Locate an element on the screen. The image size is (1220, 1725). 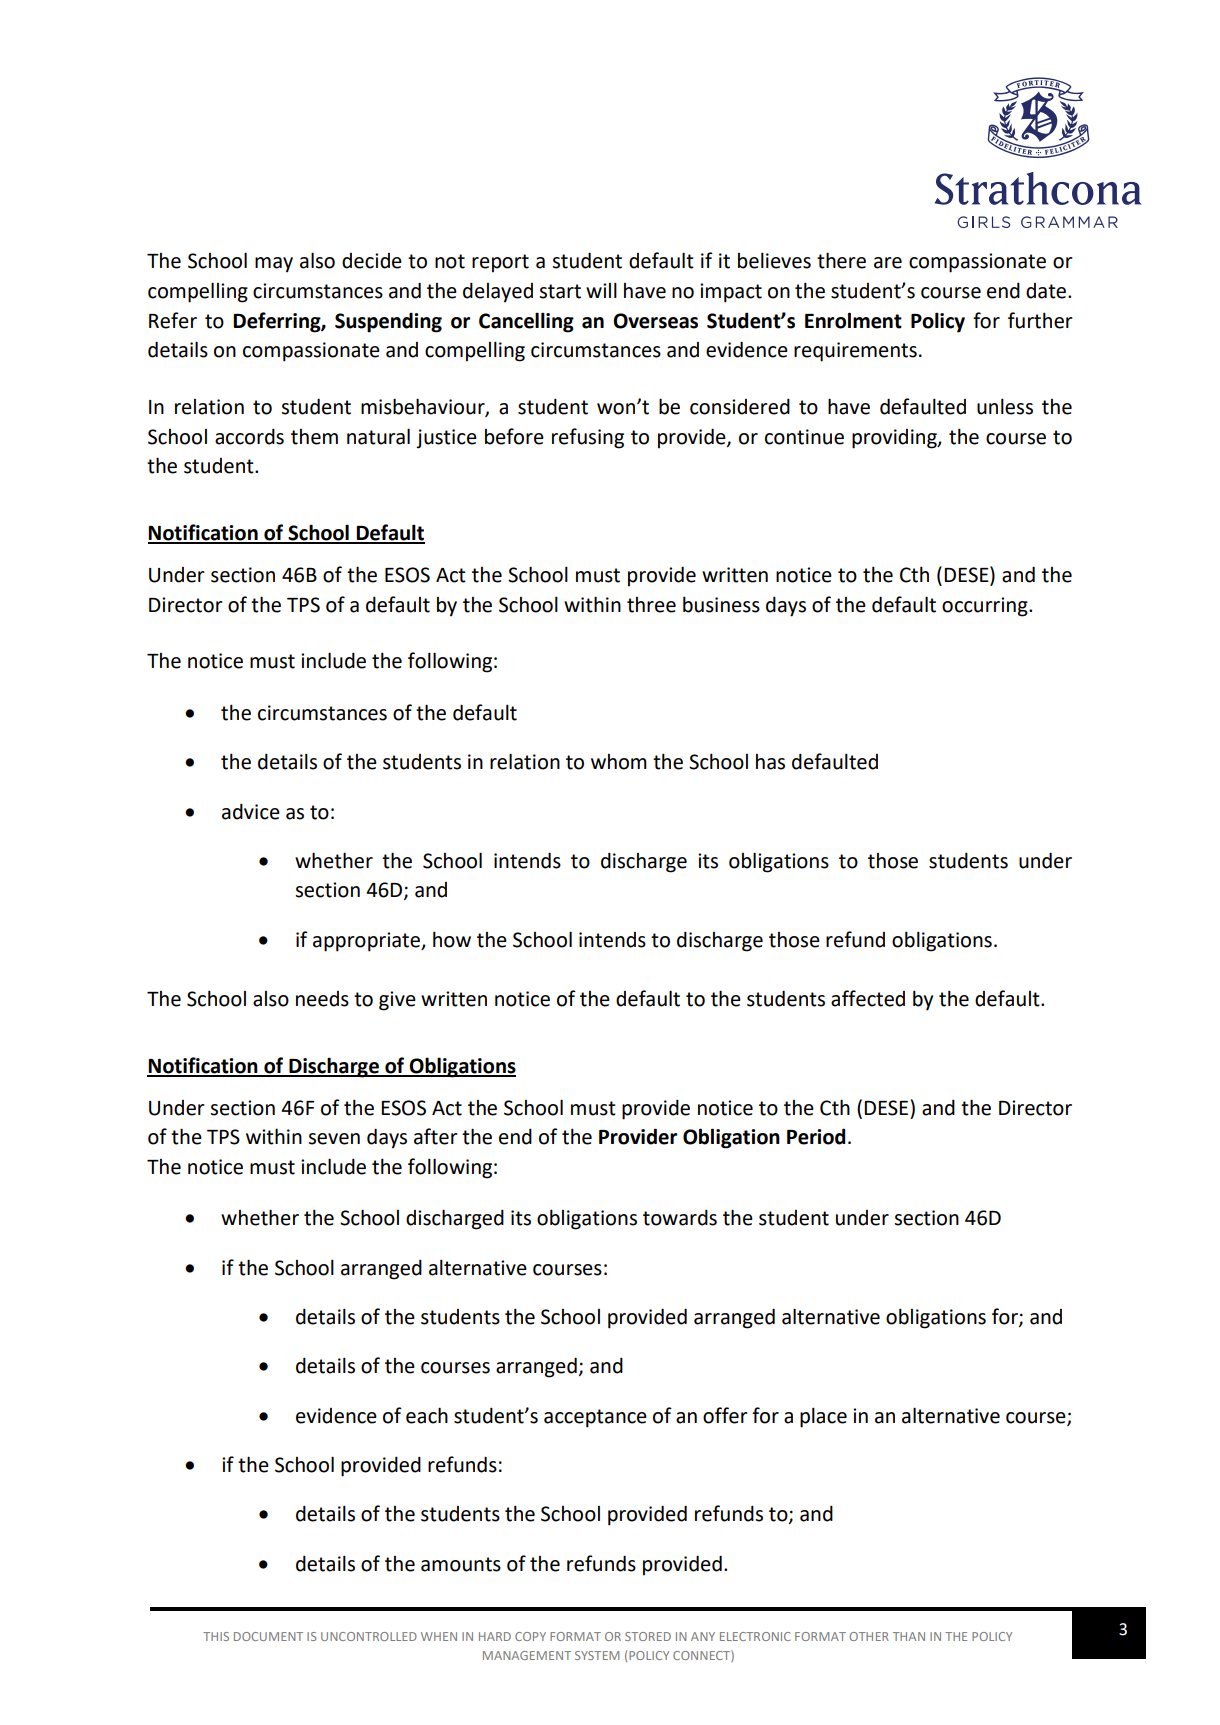
will is located at coordinates (601, 290).
